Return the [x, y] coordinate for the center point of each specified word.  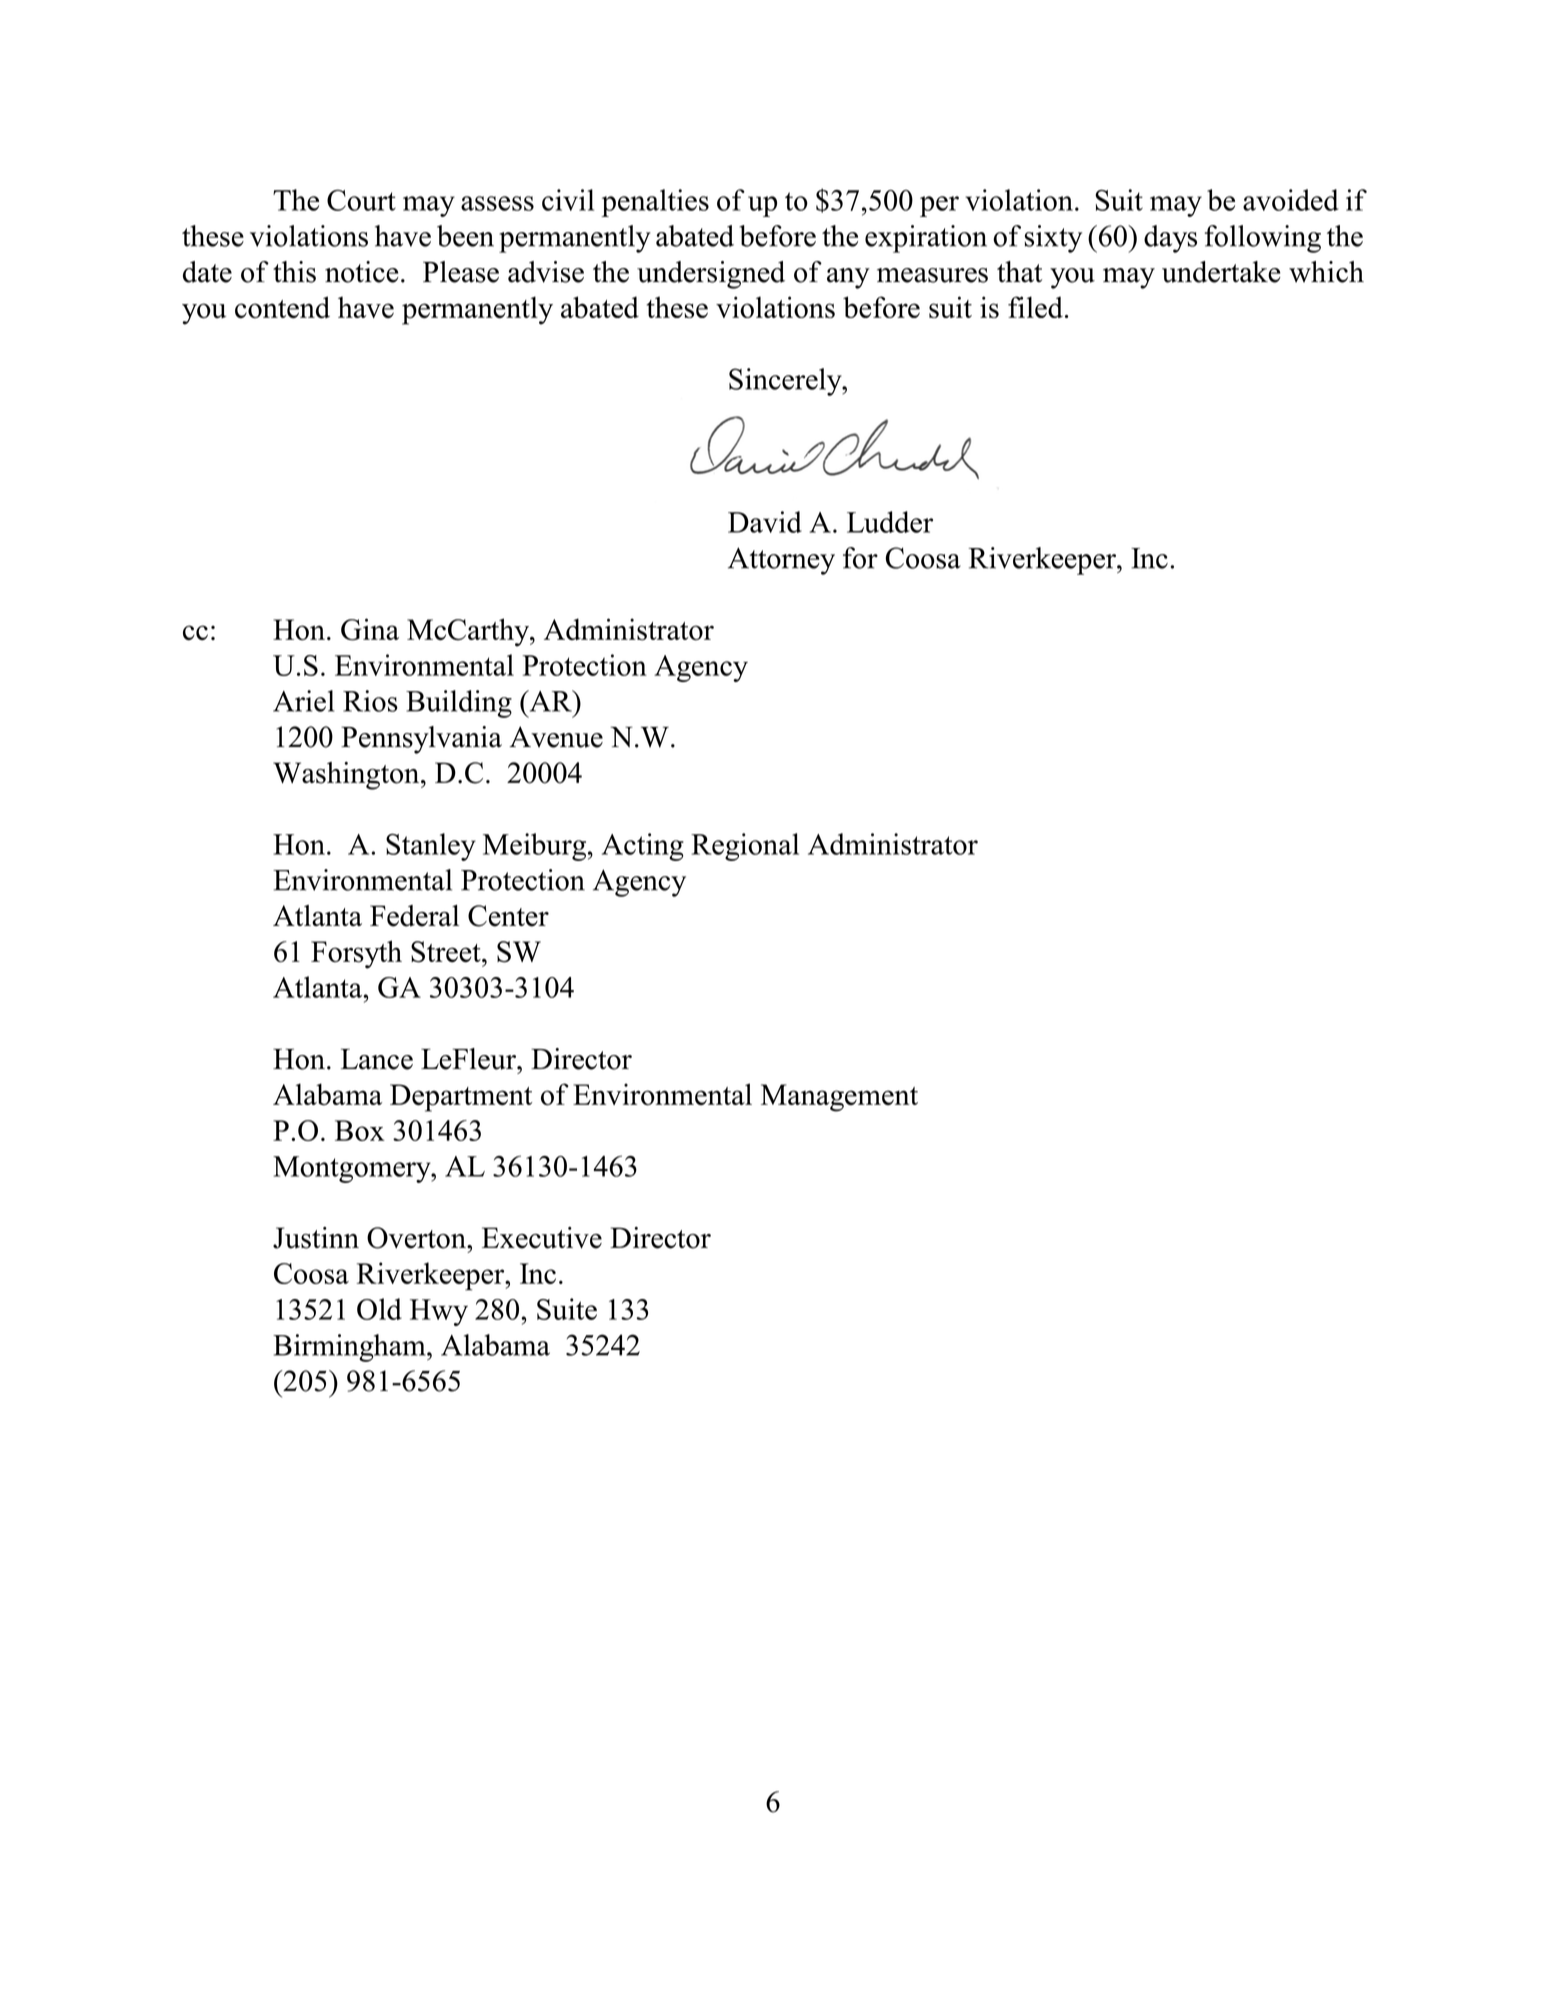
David [765, 522]
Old [379, 1309]
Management [839, 1098]
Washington [347, 776]
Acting [643, 847]
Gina [370, 629]
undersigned [711, 275]
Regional [745, 847]
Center [508, 916]
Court [361, 200]
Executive [542, 1238]
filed [1035, 307]
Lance [377, 1059]
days [1170, 239]
